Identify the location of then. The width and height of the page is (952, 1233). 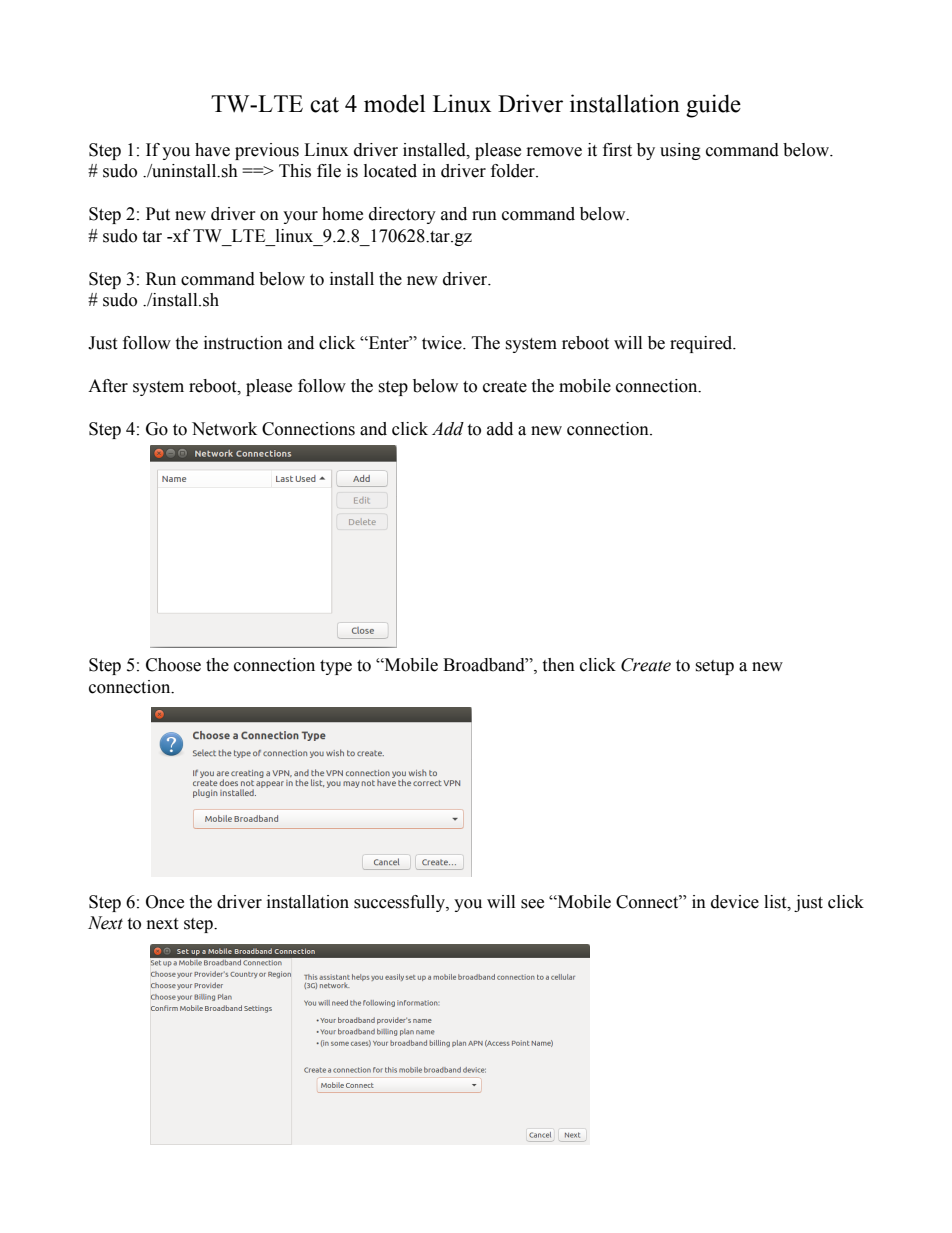
(558, 665).
